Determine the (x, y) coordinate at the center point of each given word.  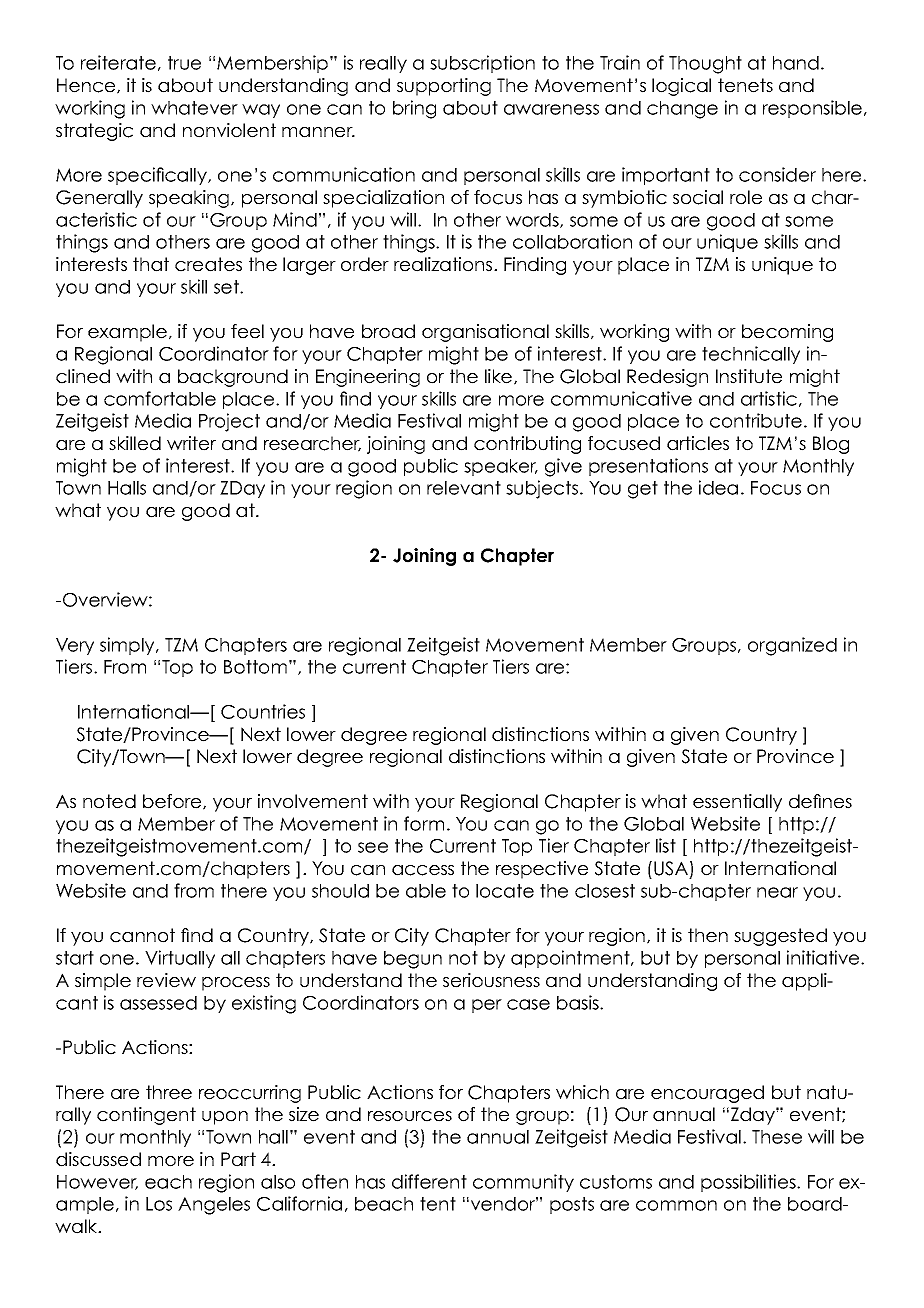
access (423, 870)
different (429, 1181)
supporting (444, 87)
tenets (745, 85)
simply (128, 646)
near (777, 892)
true (184, 63)
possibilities (749, 1183)
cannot (142, 935)
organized (792, 646)
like (500, 377)
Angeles (214, 1206)
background (233, 378)
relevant (464, 488)
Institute (749, 376)
